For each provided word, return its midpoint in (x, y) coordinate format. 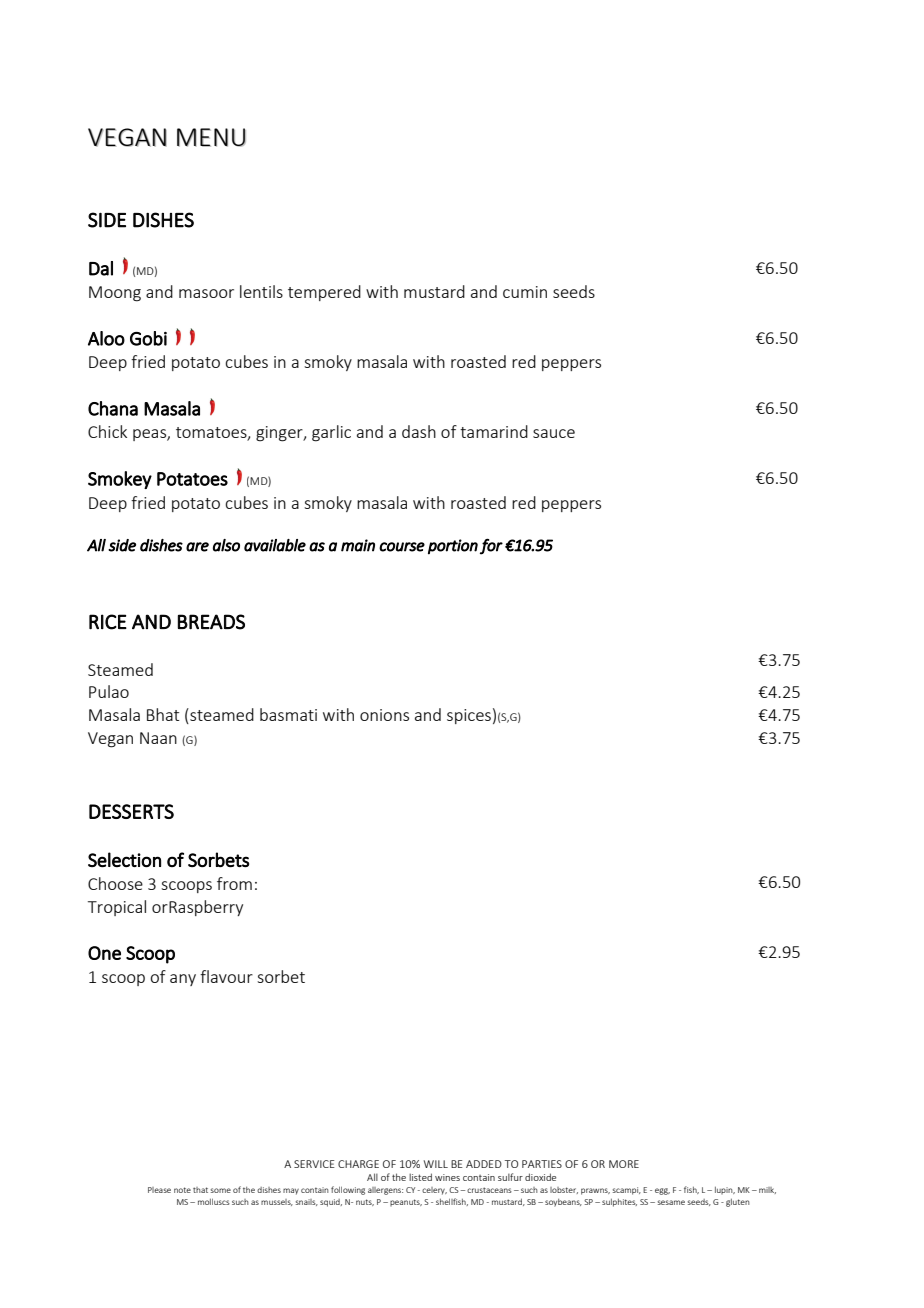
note (182, 1190)
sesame (671, 1202)
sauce (554, 433)
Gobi (148, 338)
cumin (525, 292)
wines (447, 1177)
